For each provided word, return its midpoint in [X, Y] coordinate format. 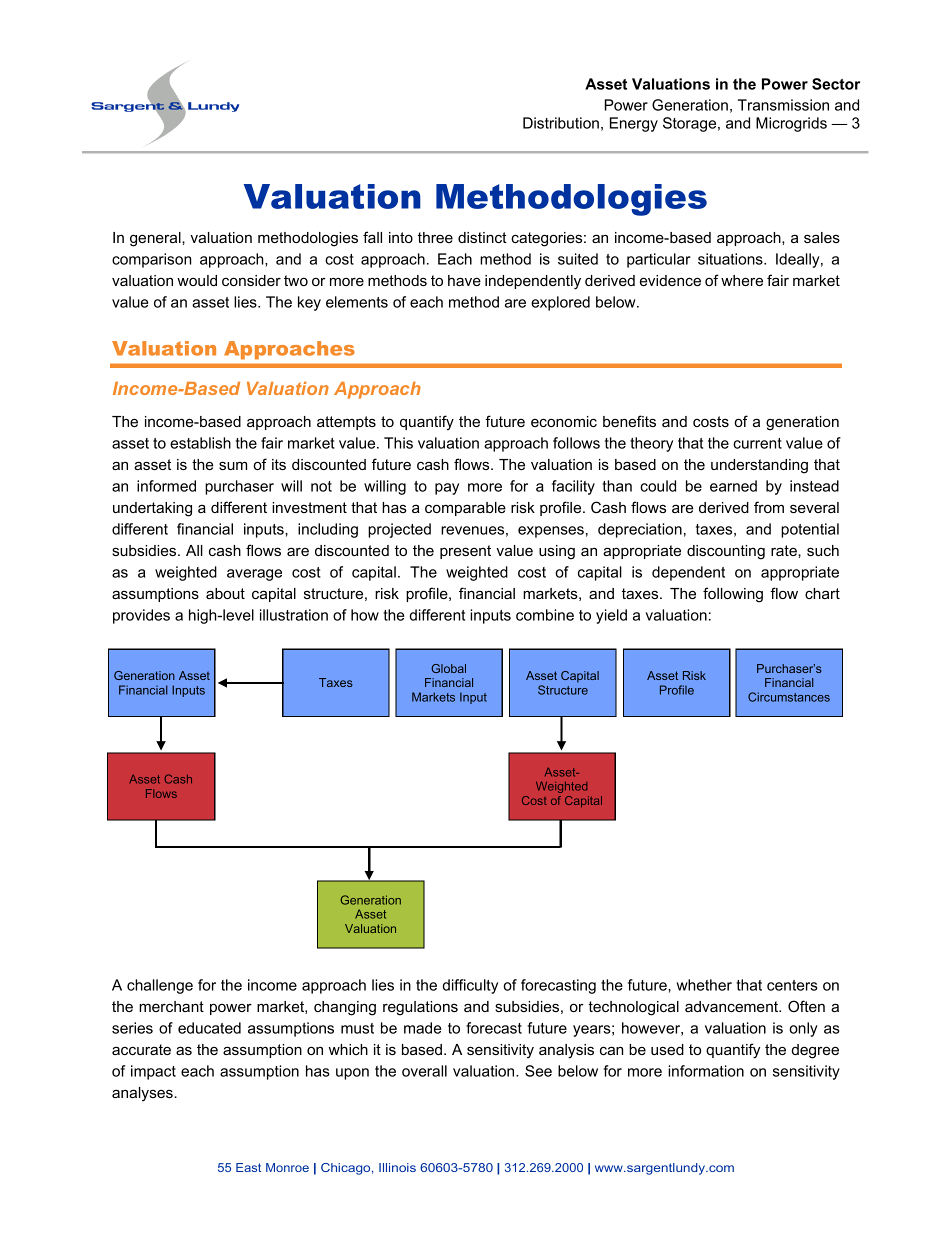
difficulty [470, 986]
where [742, 280]
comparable [465, 509]
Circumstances [789, 697]
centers [792, 985]
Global [448, 668]
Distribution [561, 123]
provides [141, 616]
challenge [160, 986]
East [248, 1167]
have [464, 280]
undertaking [152, 509]
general [156, 239]
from [769, 507]
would [197, 280]
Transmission [783, 105]
